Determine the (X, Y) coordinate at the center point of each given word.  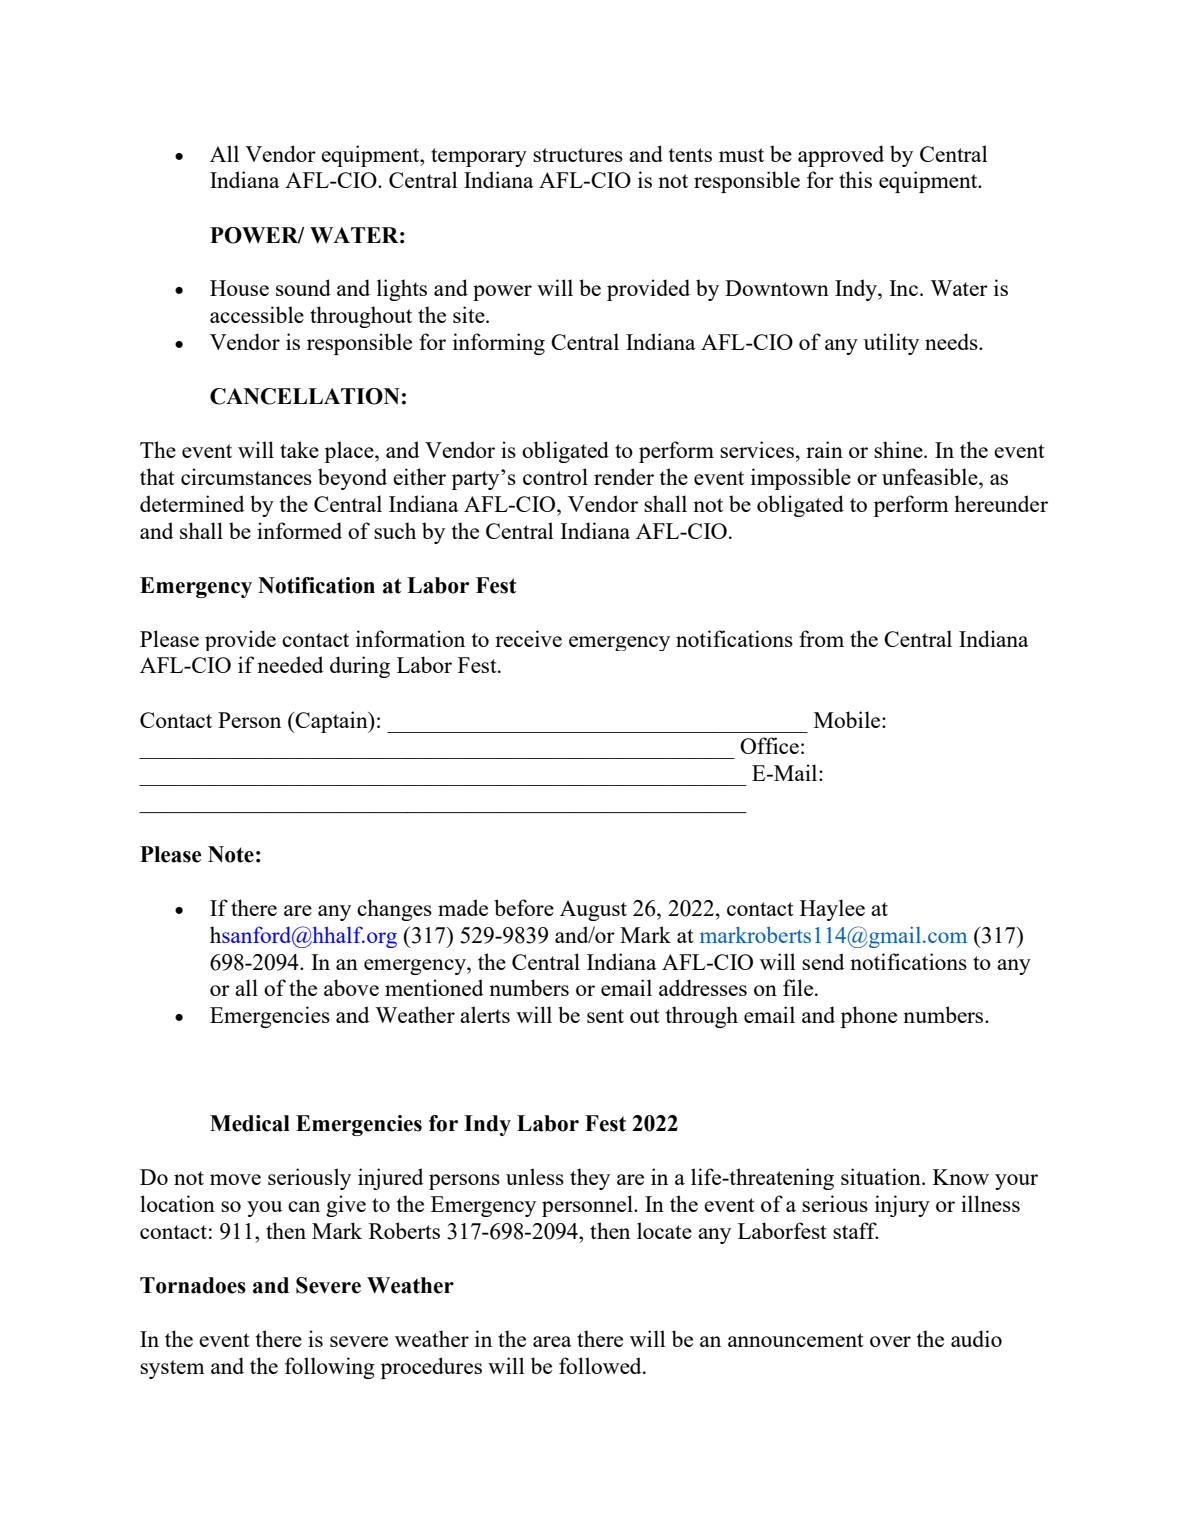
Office (769, 745)
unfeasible (931, 476)
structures (578, 155)
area (552, 1341)
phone (869, 1017)
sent (605, 1016)
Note (231, 854)
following (330, 1368)
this (855, 179)
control (555, 476)
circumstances (246, 476)
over (890, 1341)
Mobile (848, 719)
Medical (250, 1123)
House (239, 288)
